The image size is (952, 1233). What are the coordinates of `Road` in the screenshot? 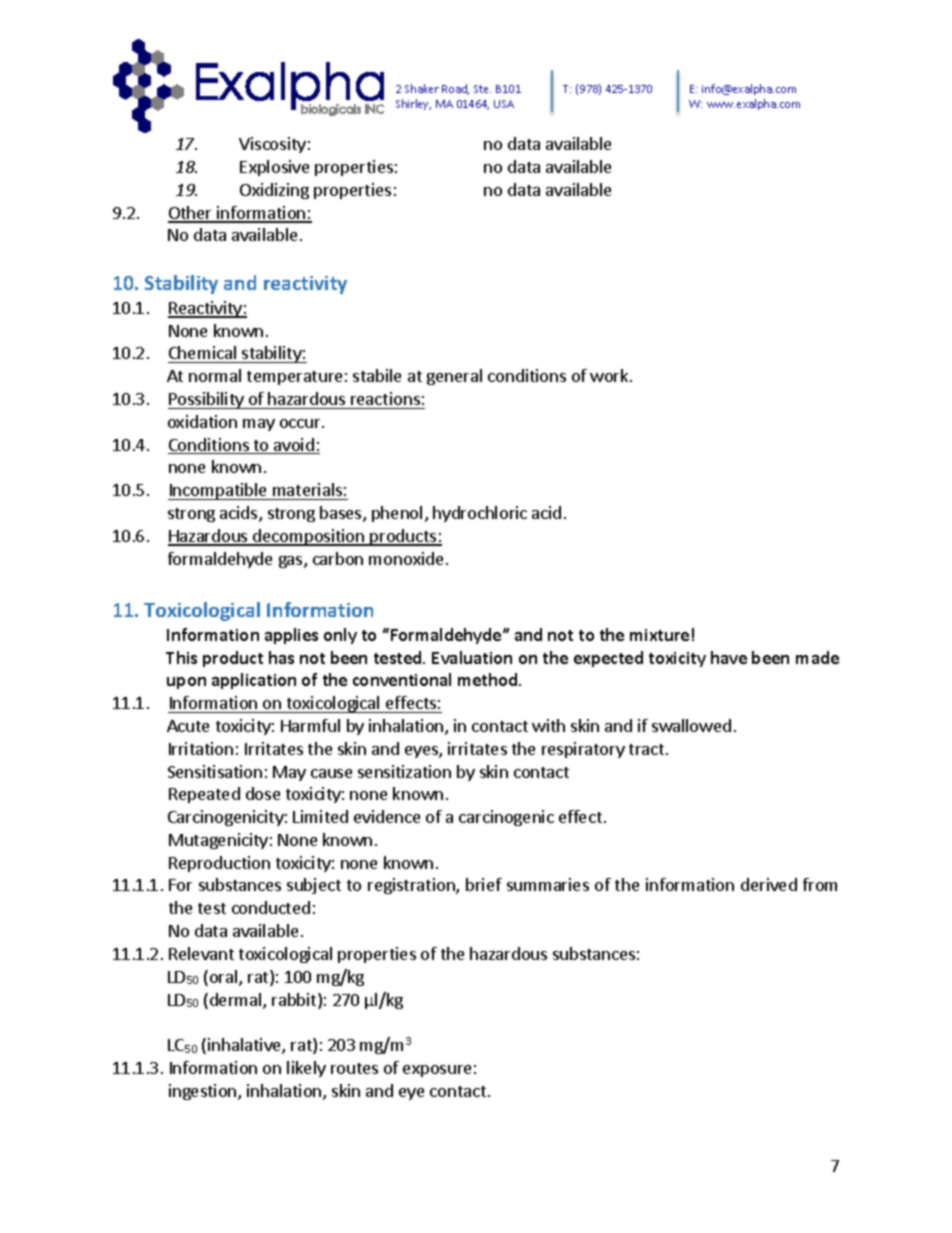 It's located at (455, 89).
